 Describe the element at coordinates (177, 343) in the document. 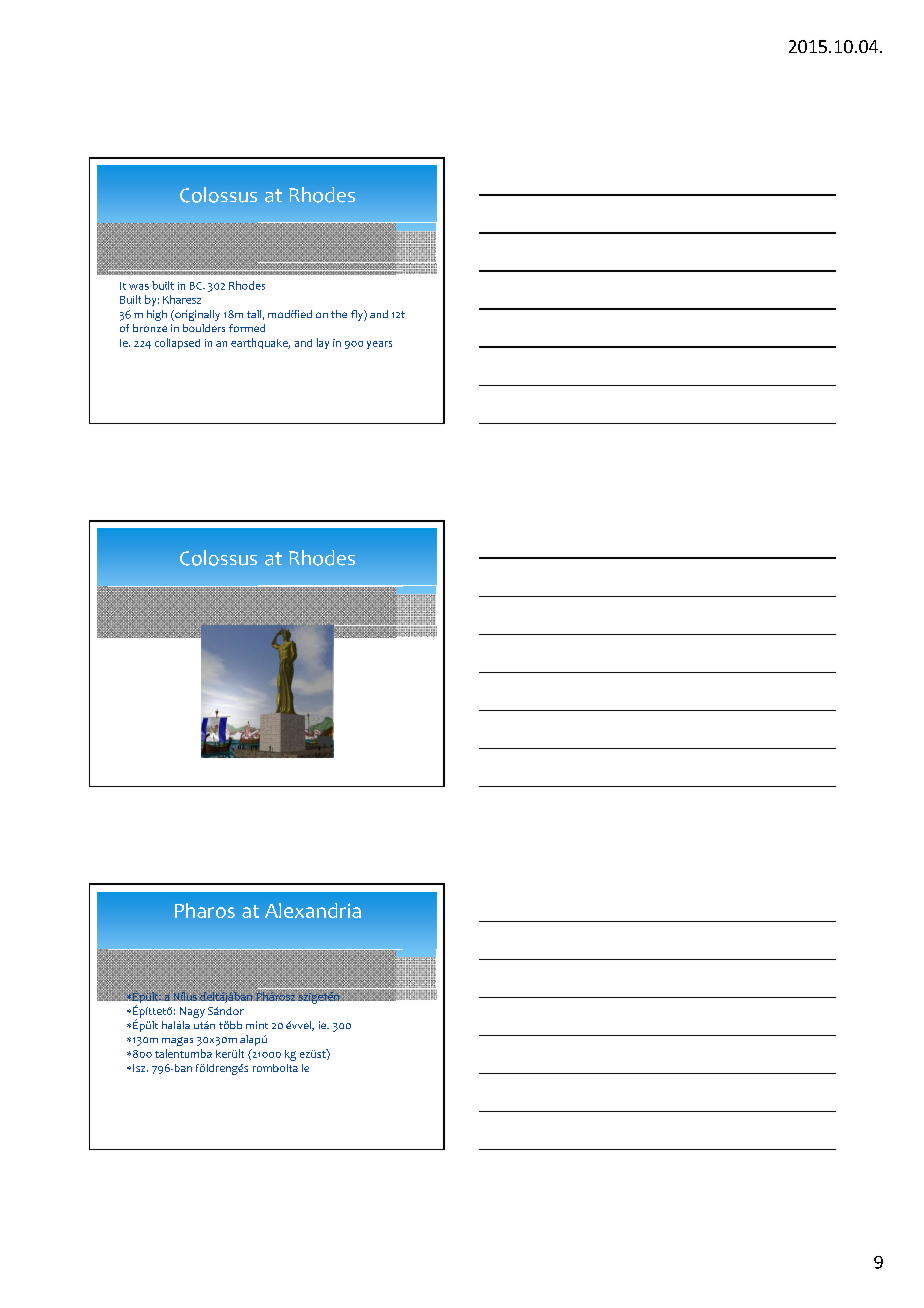

I see `collapsed` at that location.
